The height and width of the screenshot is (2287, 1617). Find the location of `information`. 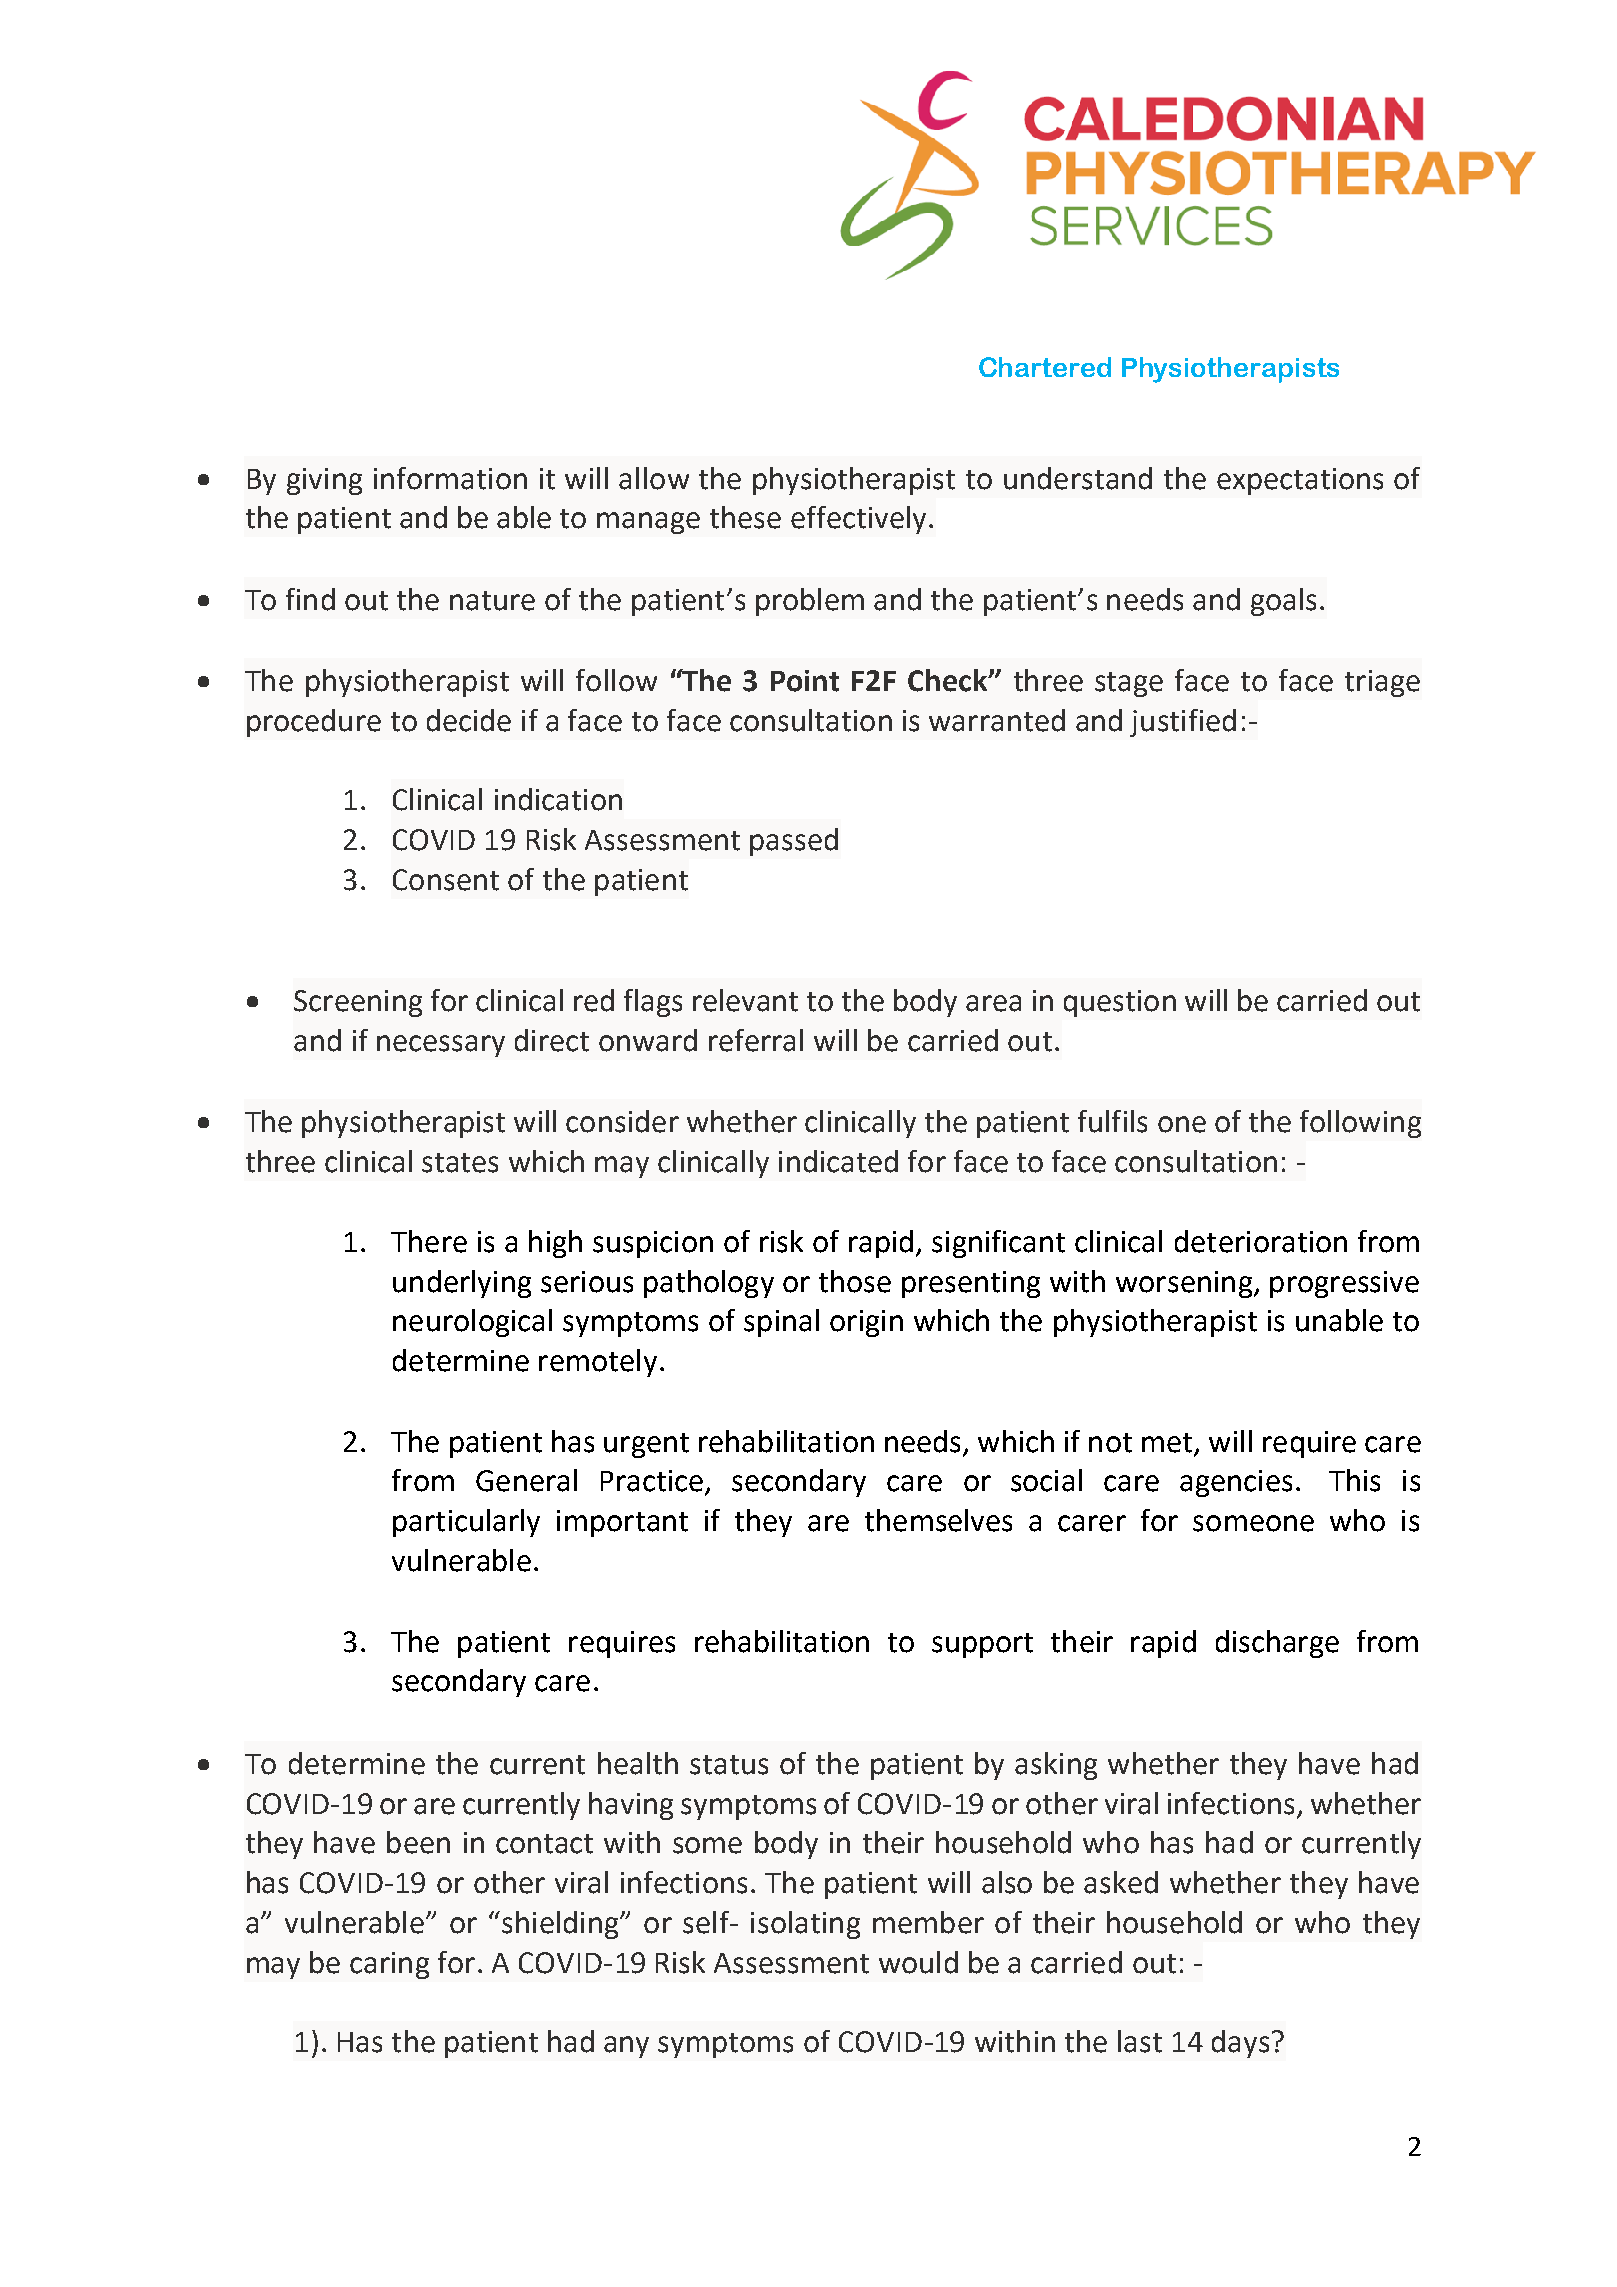

information is located at coordinates (450, 478).
